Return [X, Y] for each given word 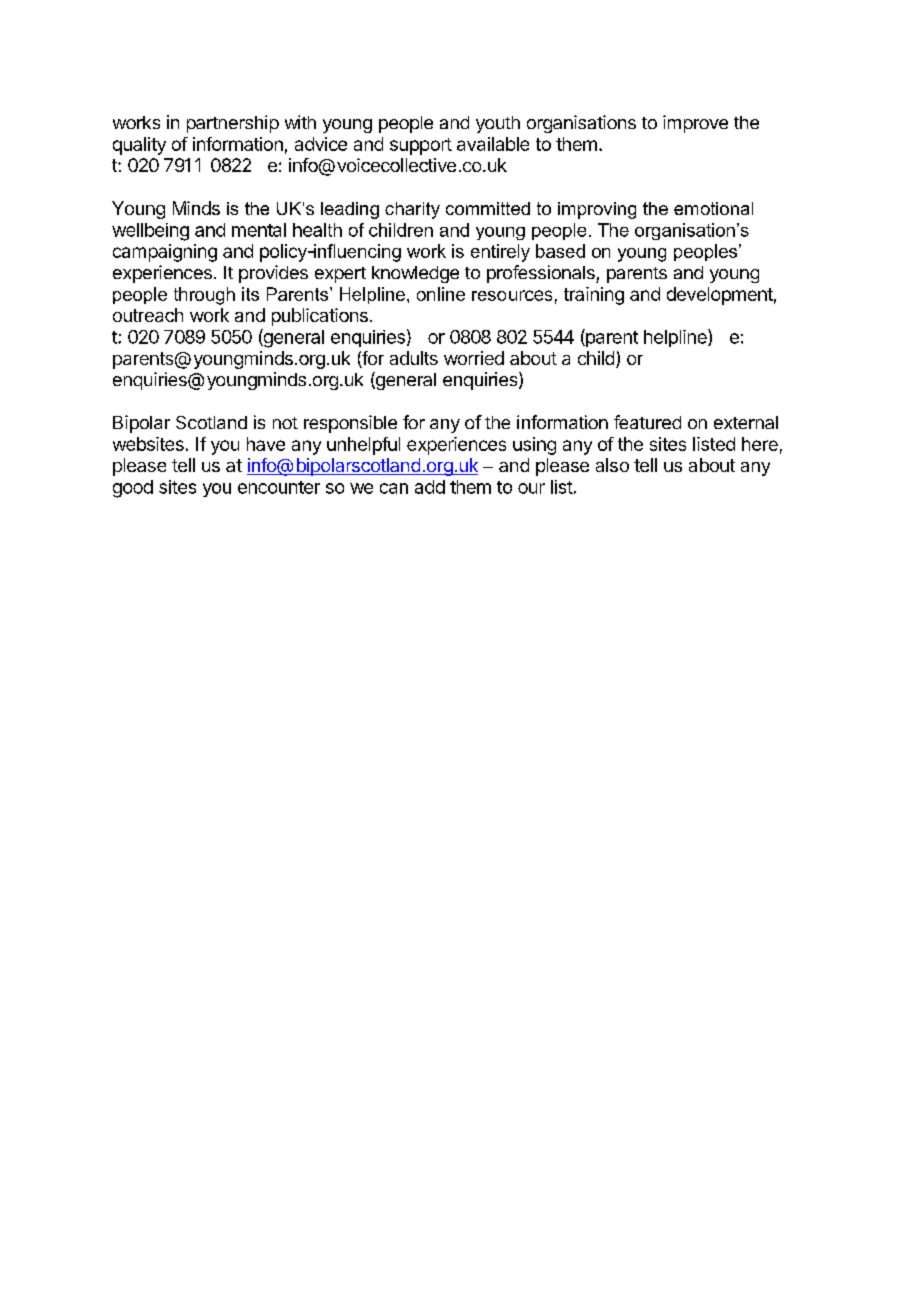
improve [695, 124]
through [204, 296]
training [594, 296]
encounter [279, 487]
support [421, 146]
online [441, 294]
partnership [233, 124]
